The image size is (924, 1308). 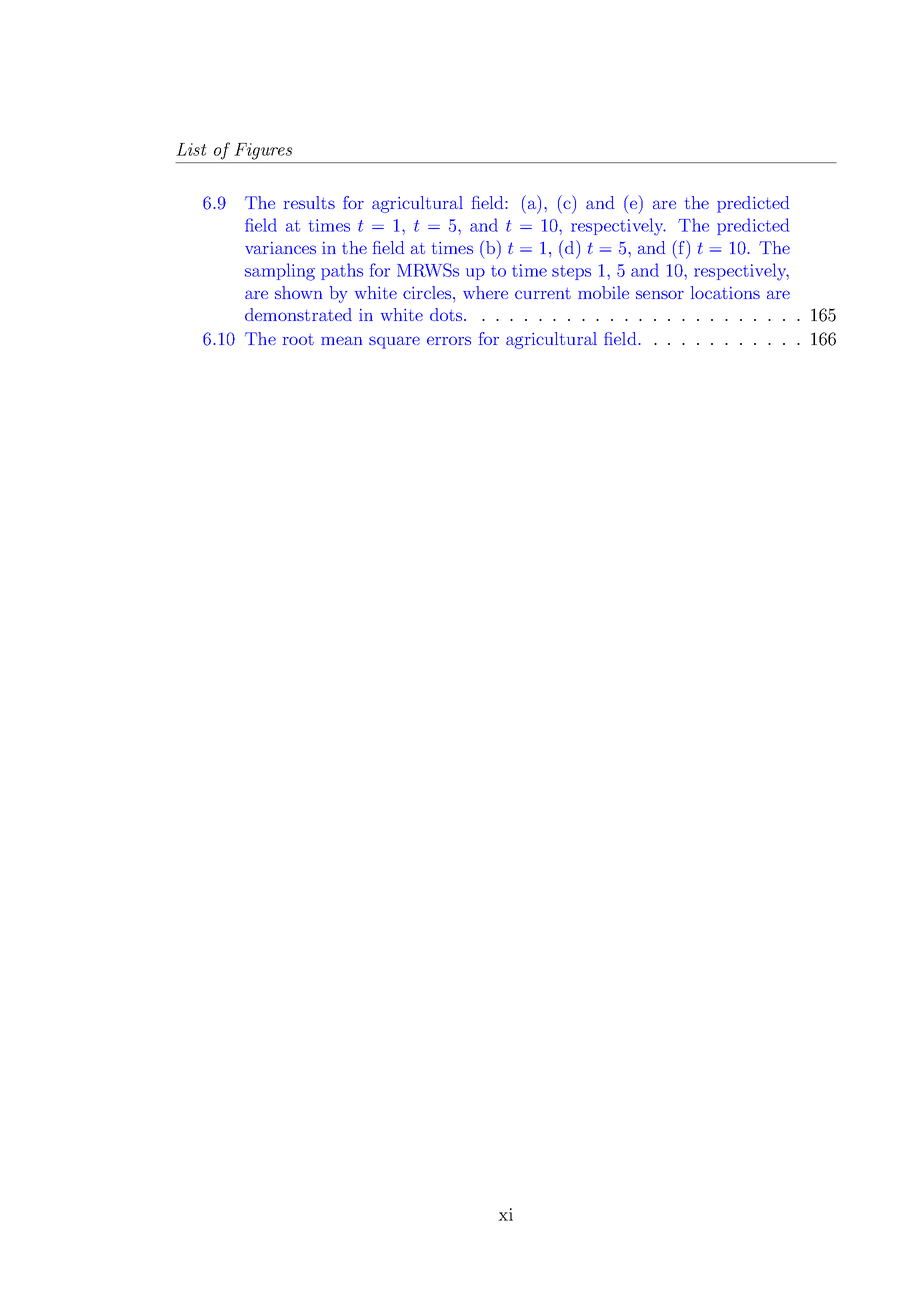 I want to click on List, so click(x=191, y=149).
